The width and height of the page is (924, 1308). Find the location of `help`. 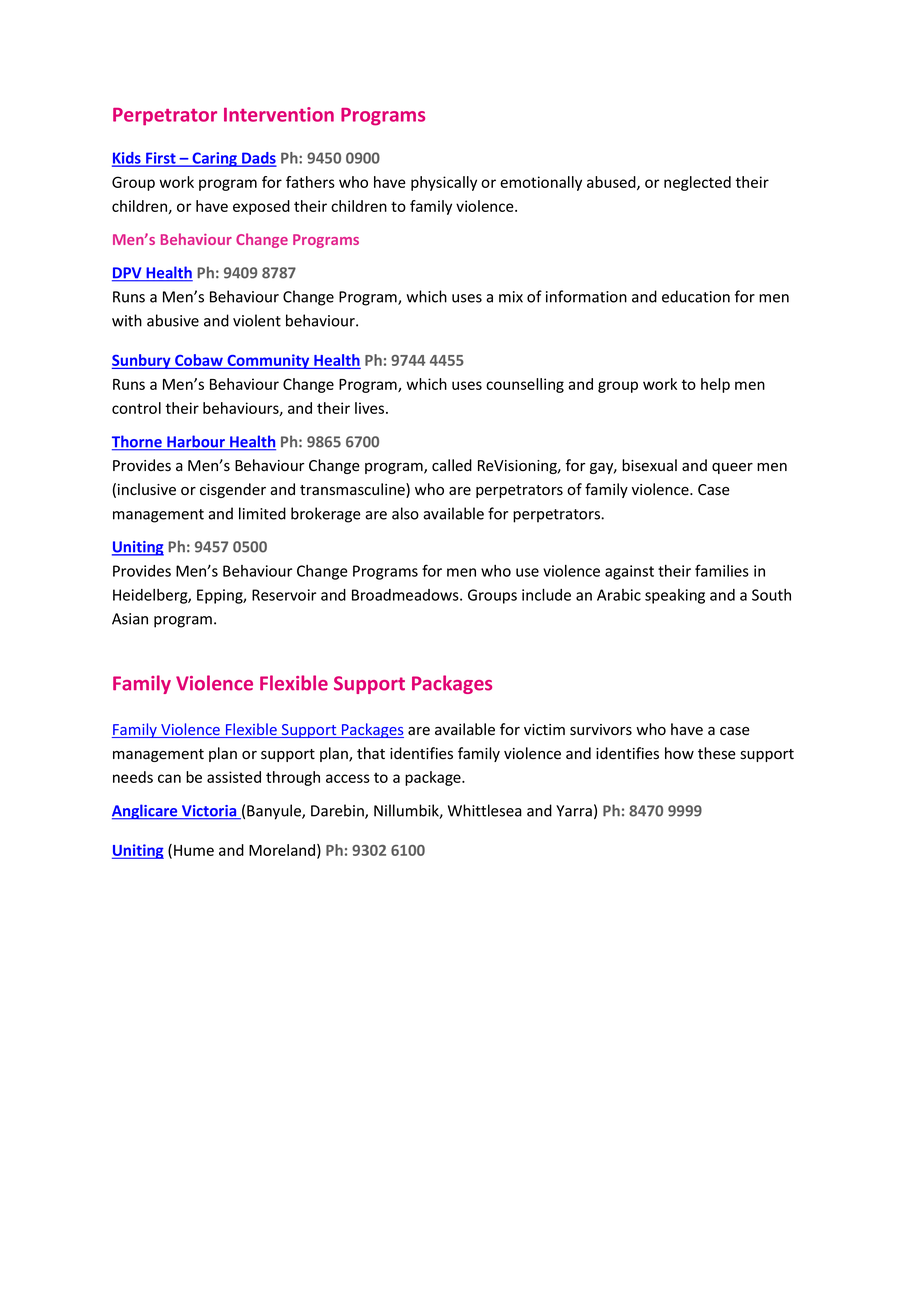

help is located at coordinates (715, 385).
